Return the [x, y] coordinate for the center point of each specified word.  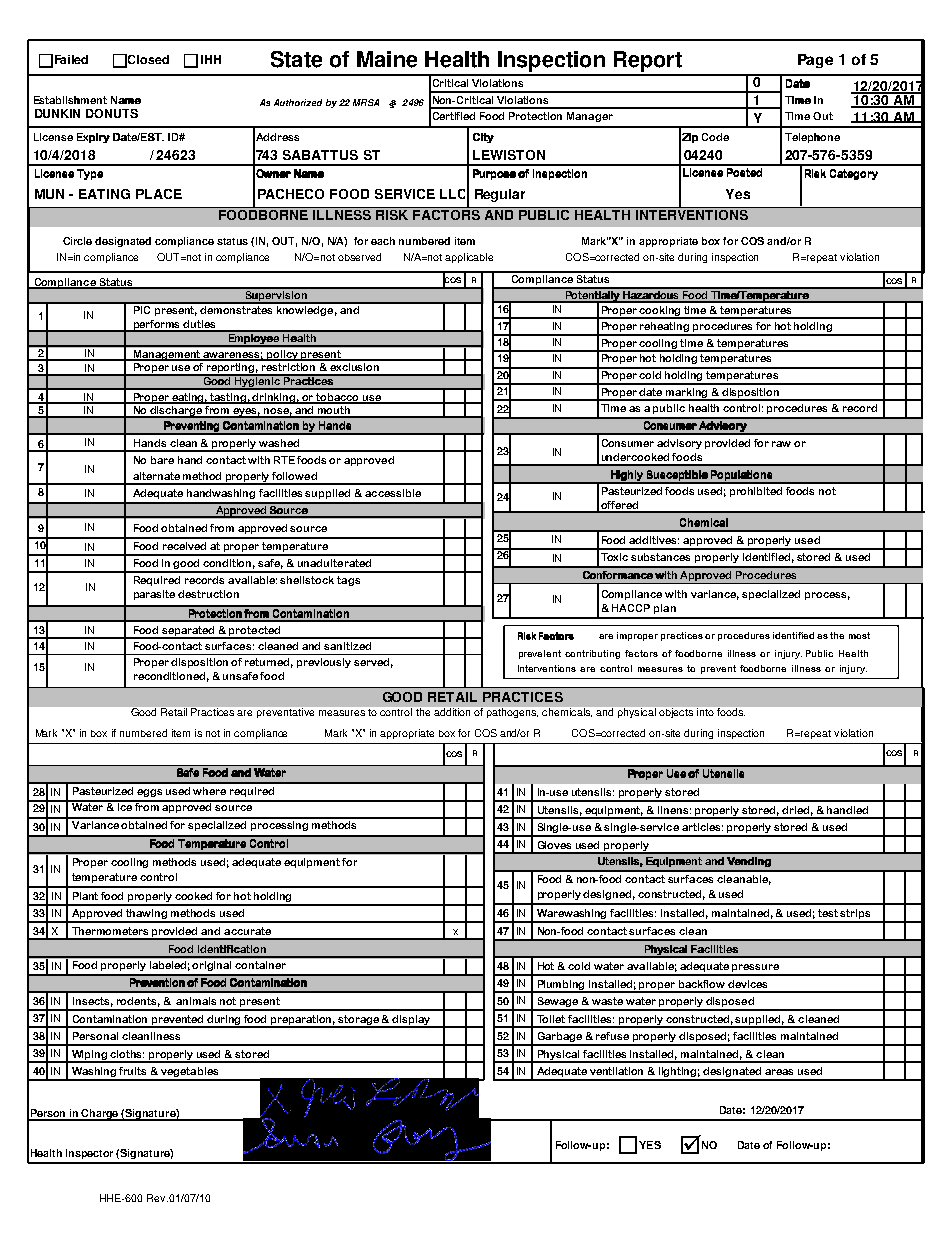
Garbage [560, 1038]
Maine [387, 59]
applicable [469, 258]
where [209, 791]
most [859, 635]
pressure [756, 969]
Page [815, 61]
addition [452, 712]
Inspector [89, 1154]
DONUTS [112, 113]
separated [188, 632]
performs [157, 326]
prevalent [540, 654]
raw [781, 444]
